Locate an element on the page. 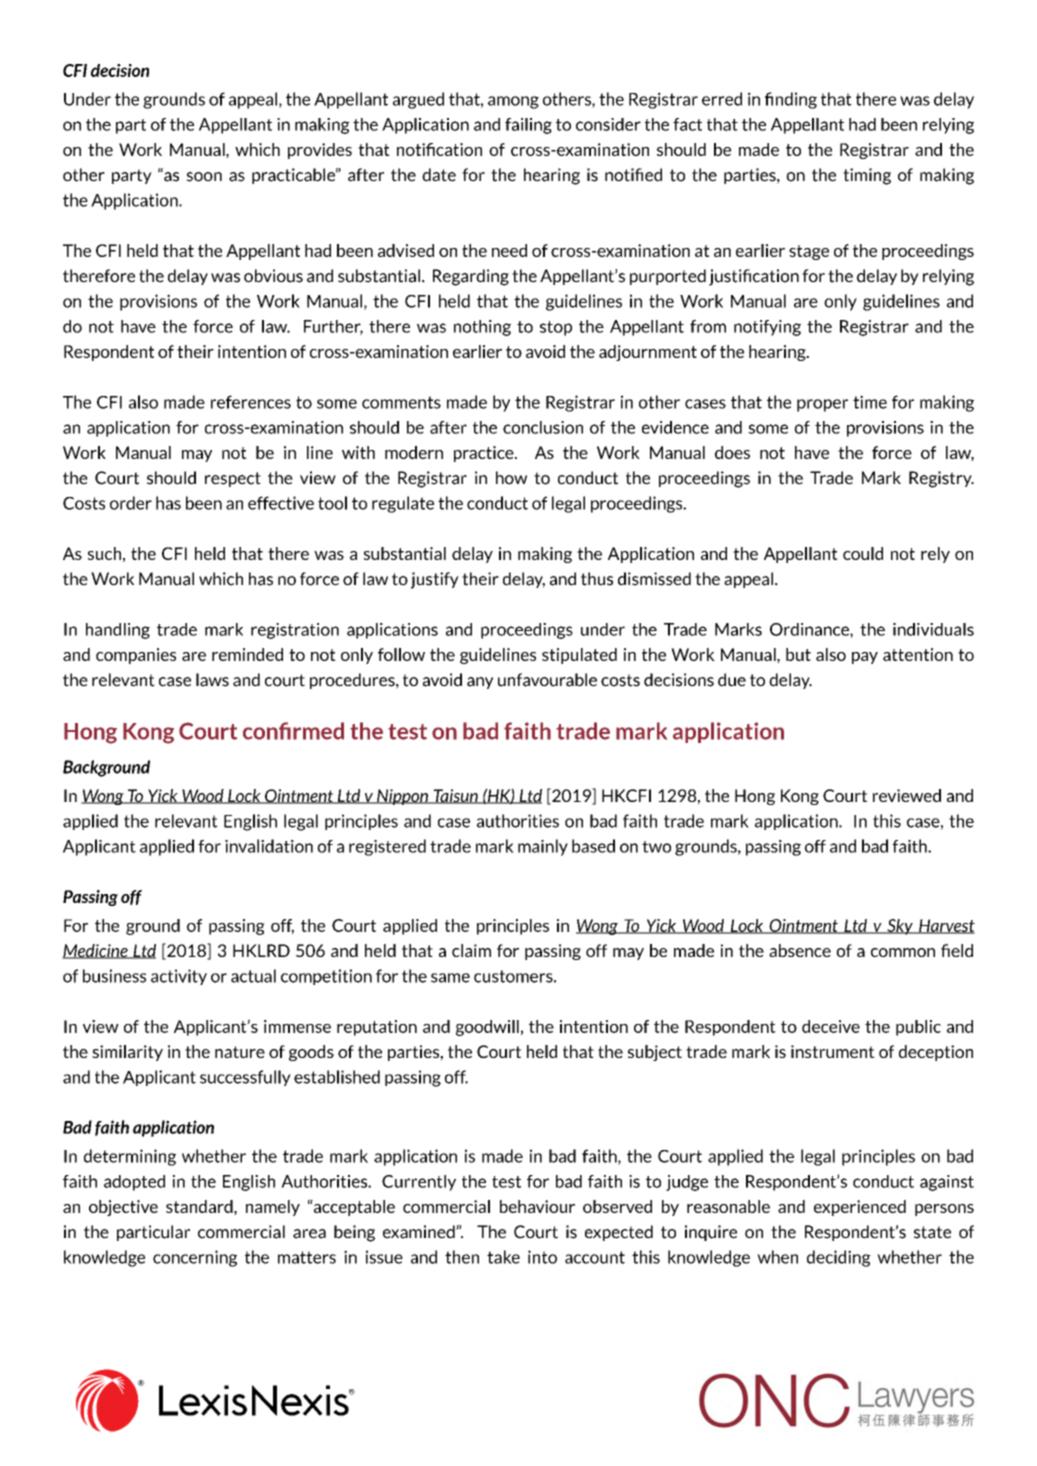 The width and height of the document is (1037, 1466). concerning is located at coordinates (195, 1258).
